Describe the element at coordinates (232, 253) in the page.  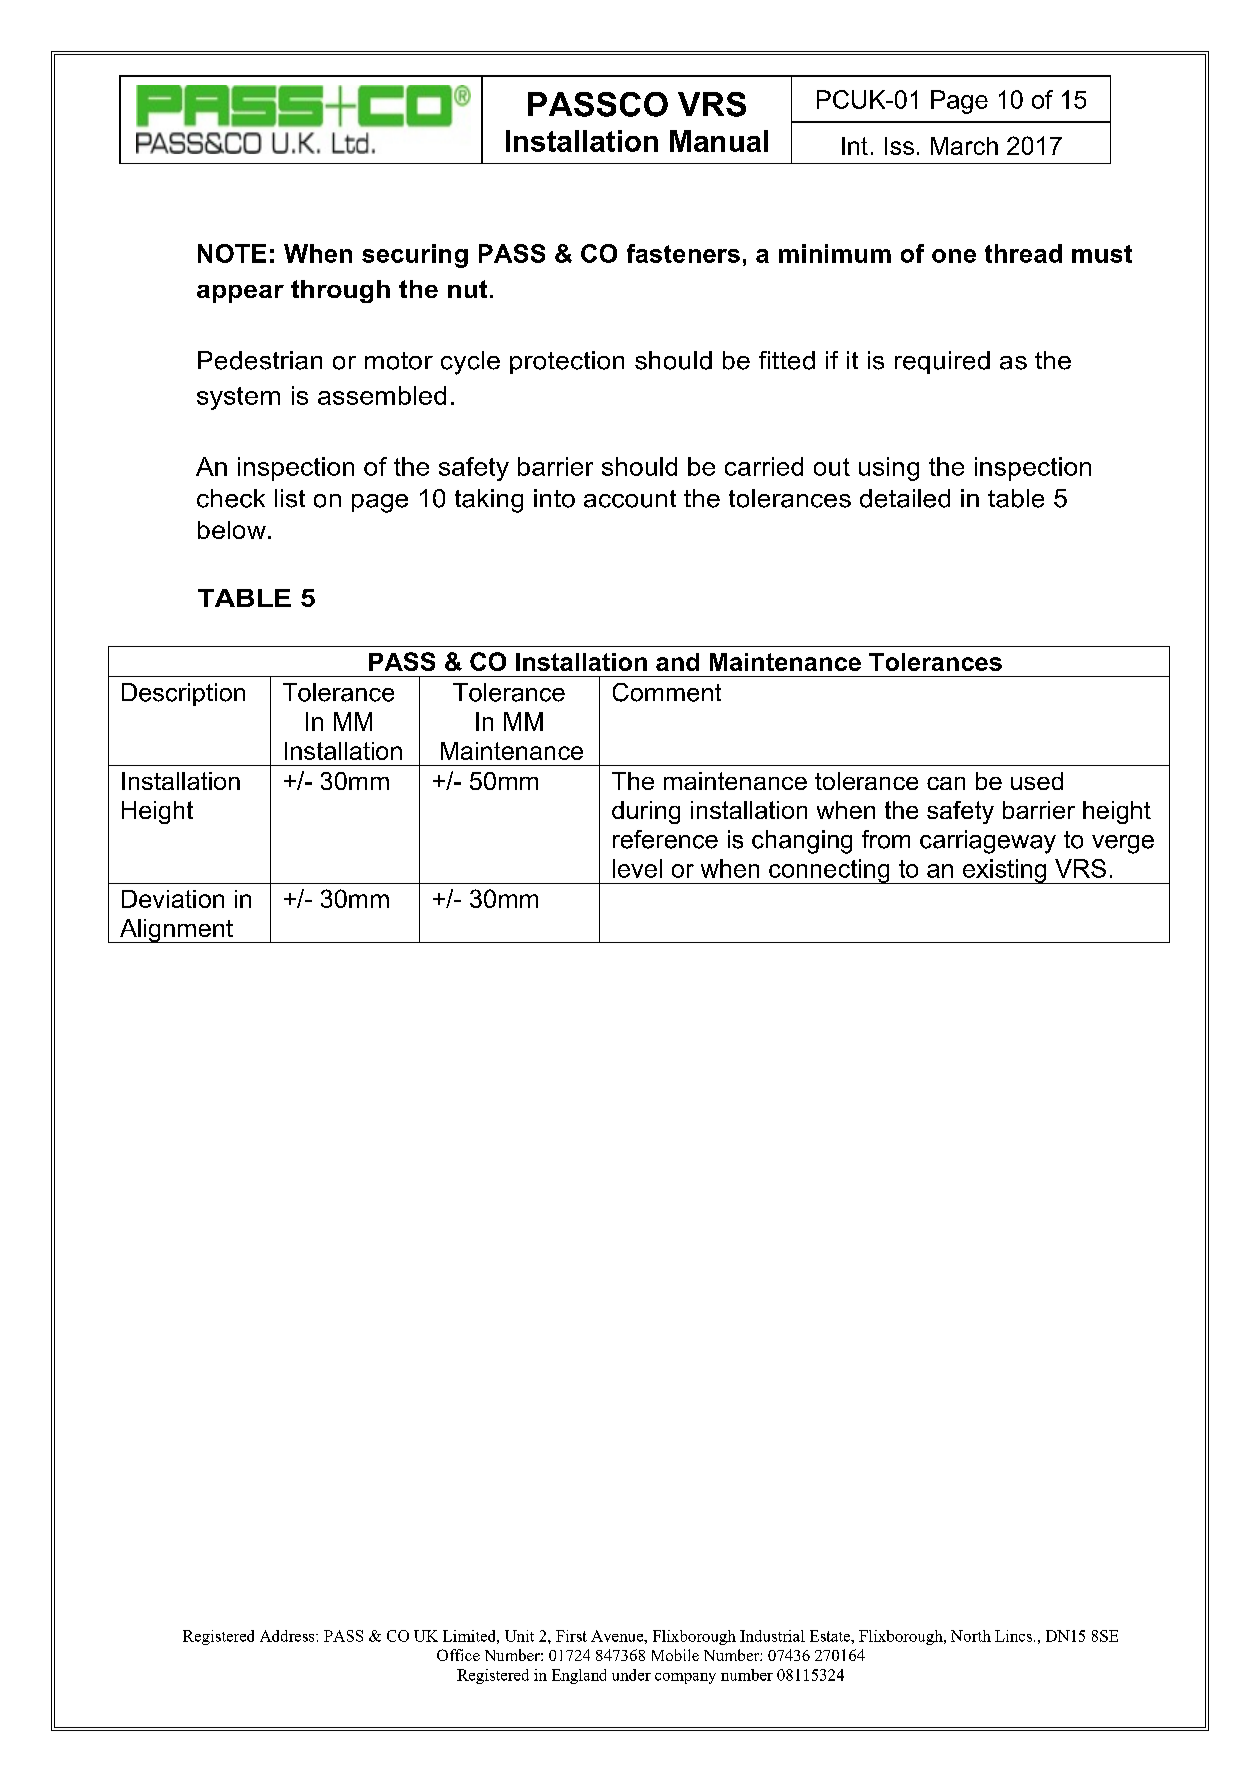
I see `NOTE` at that location.
